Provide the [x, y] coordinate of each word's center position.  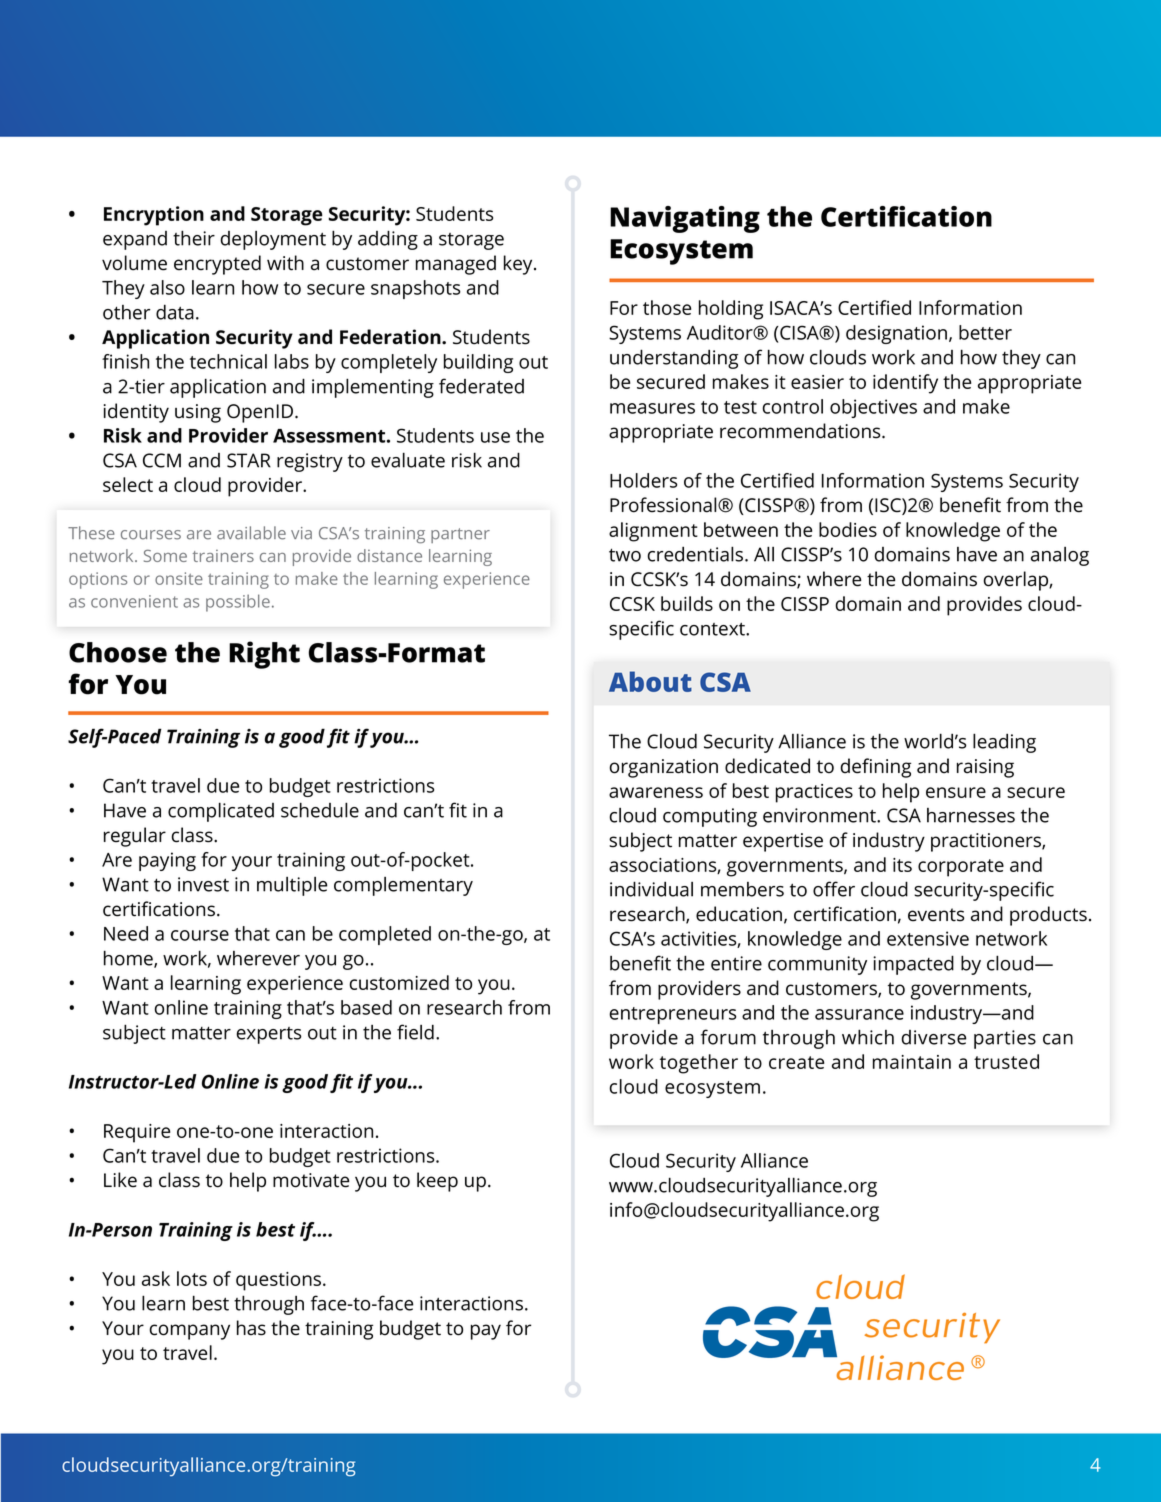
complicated [221, 812]
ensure [956, 792]
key [519, 265]
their [194, 238]
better [985, 332]
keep [437, 1182]
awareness [656, 792]
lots [192, 1278]
